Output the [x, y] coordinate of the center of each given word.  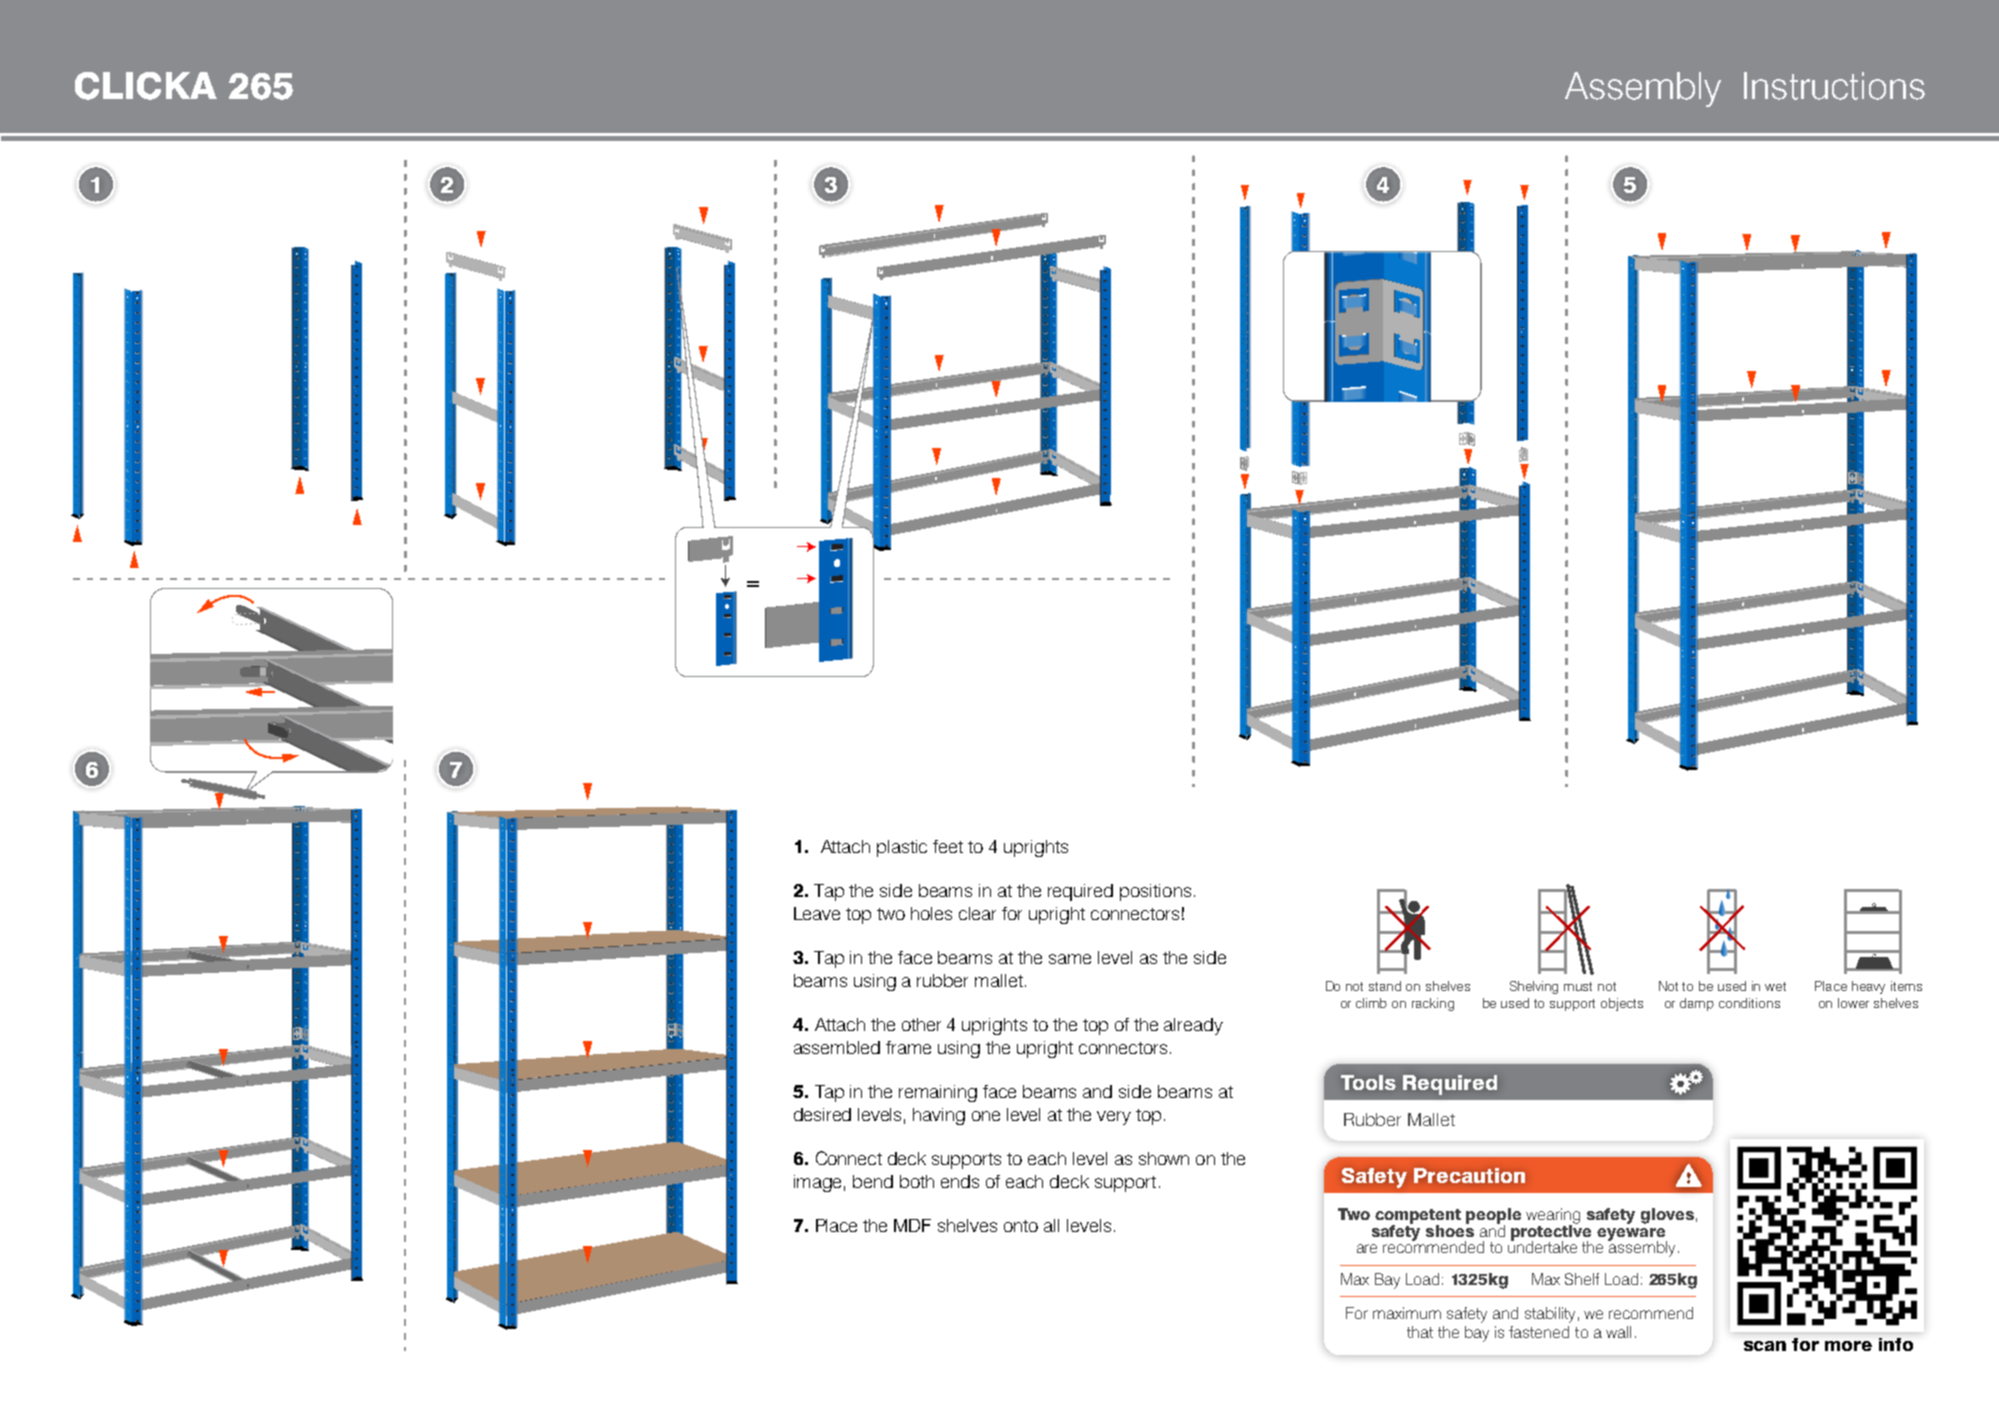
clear [977, 913]
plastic [902, 848]
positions [1155, 892]
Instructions [1834, 86]
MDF [912, 1225]
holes [931, 913]
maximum [1407, 1313]
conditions [1749, 1003]
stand [1385, 986]
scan [1765, 1346]
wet [1775, 986]
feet [948, 846]
